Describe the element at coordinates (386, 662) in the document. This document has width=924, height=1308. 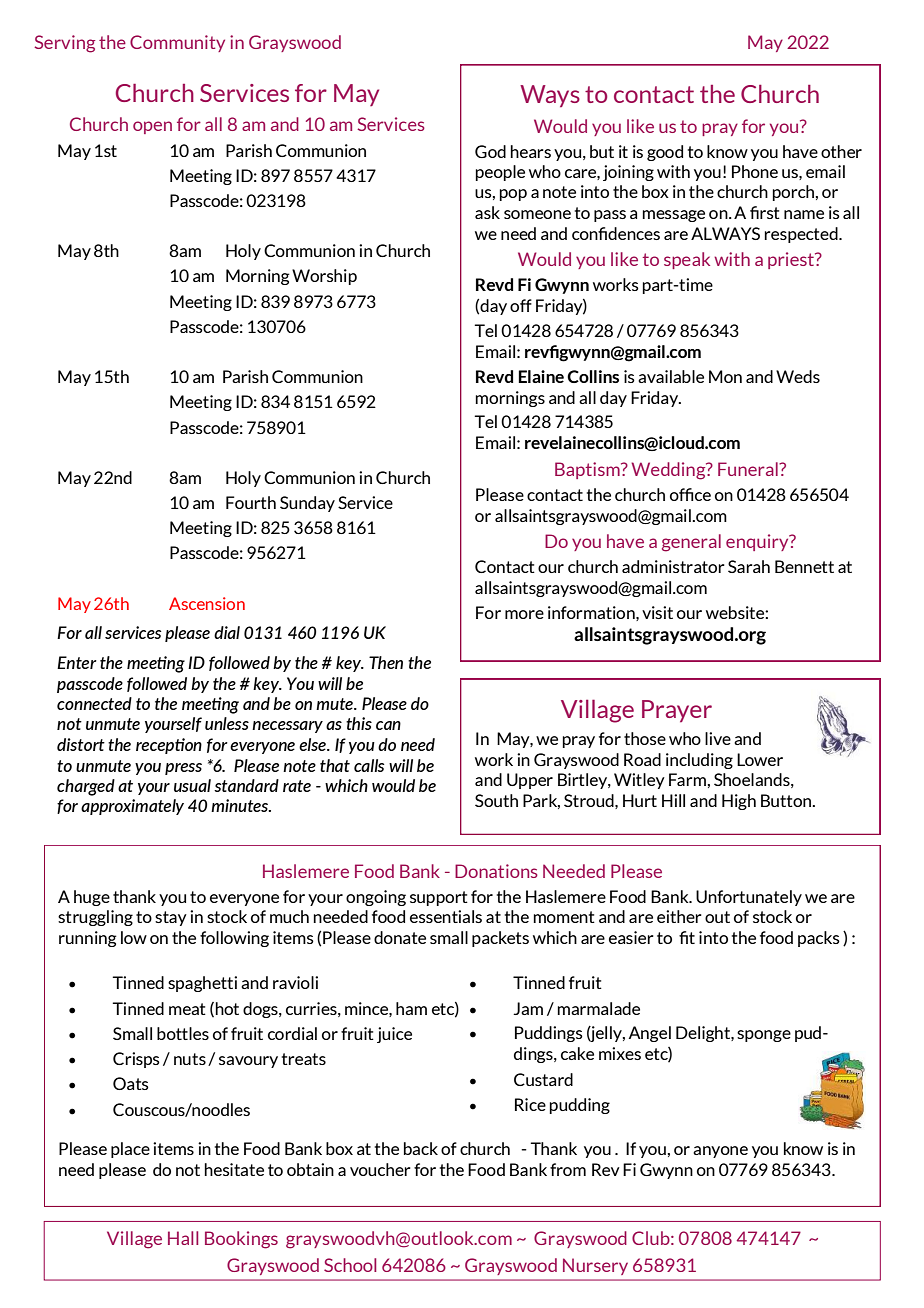
I see `Then` at that location.
